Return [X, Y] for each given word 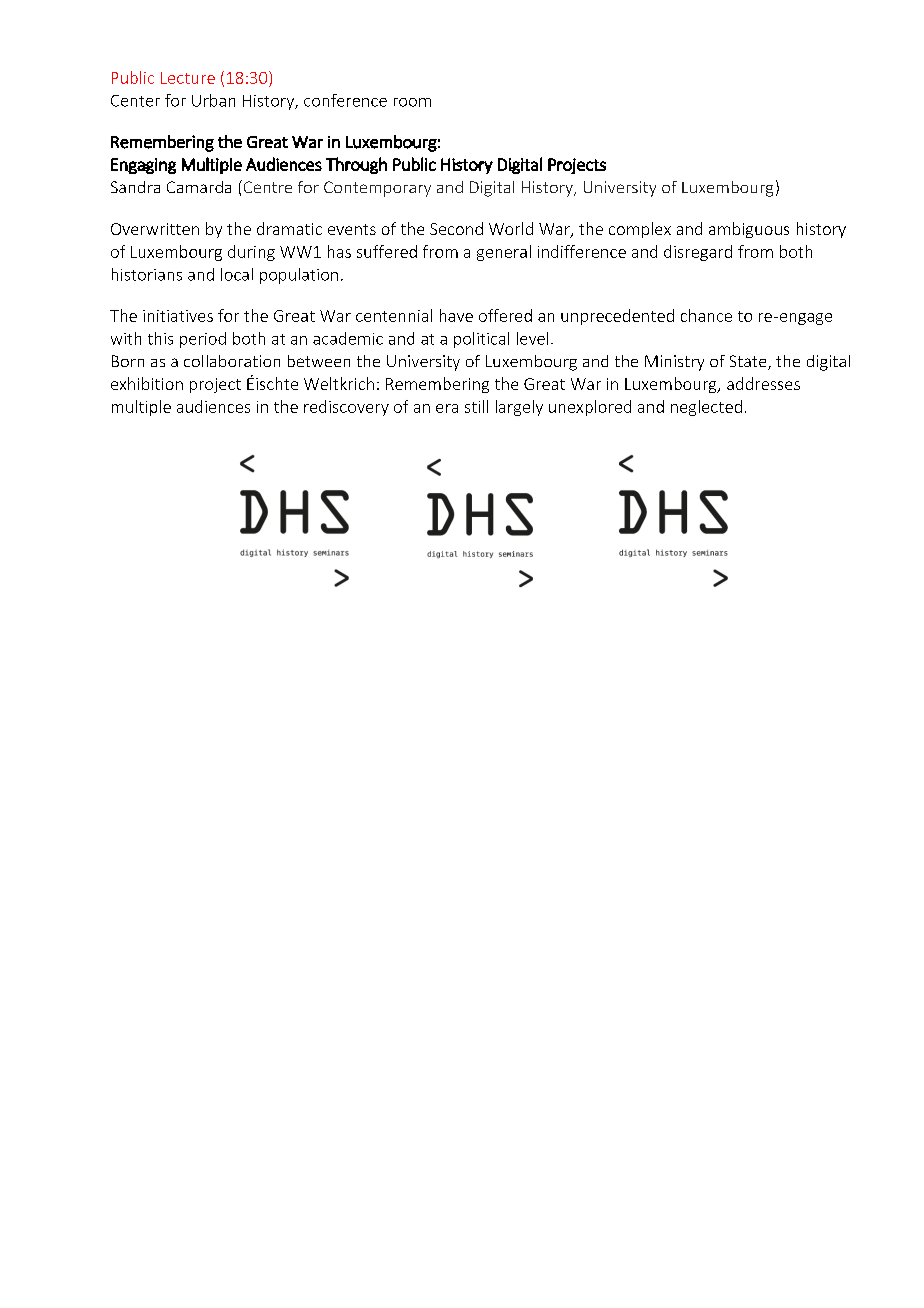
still [476, 406]
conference [345, 100]
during [251, 253]
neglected [706, 408]
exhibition [147, 383]
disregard [698, 253]
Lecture [188, 78]
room [412, 102]
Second [456, 228]
